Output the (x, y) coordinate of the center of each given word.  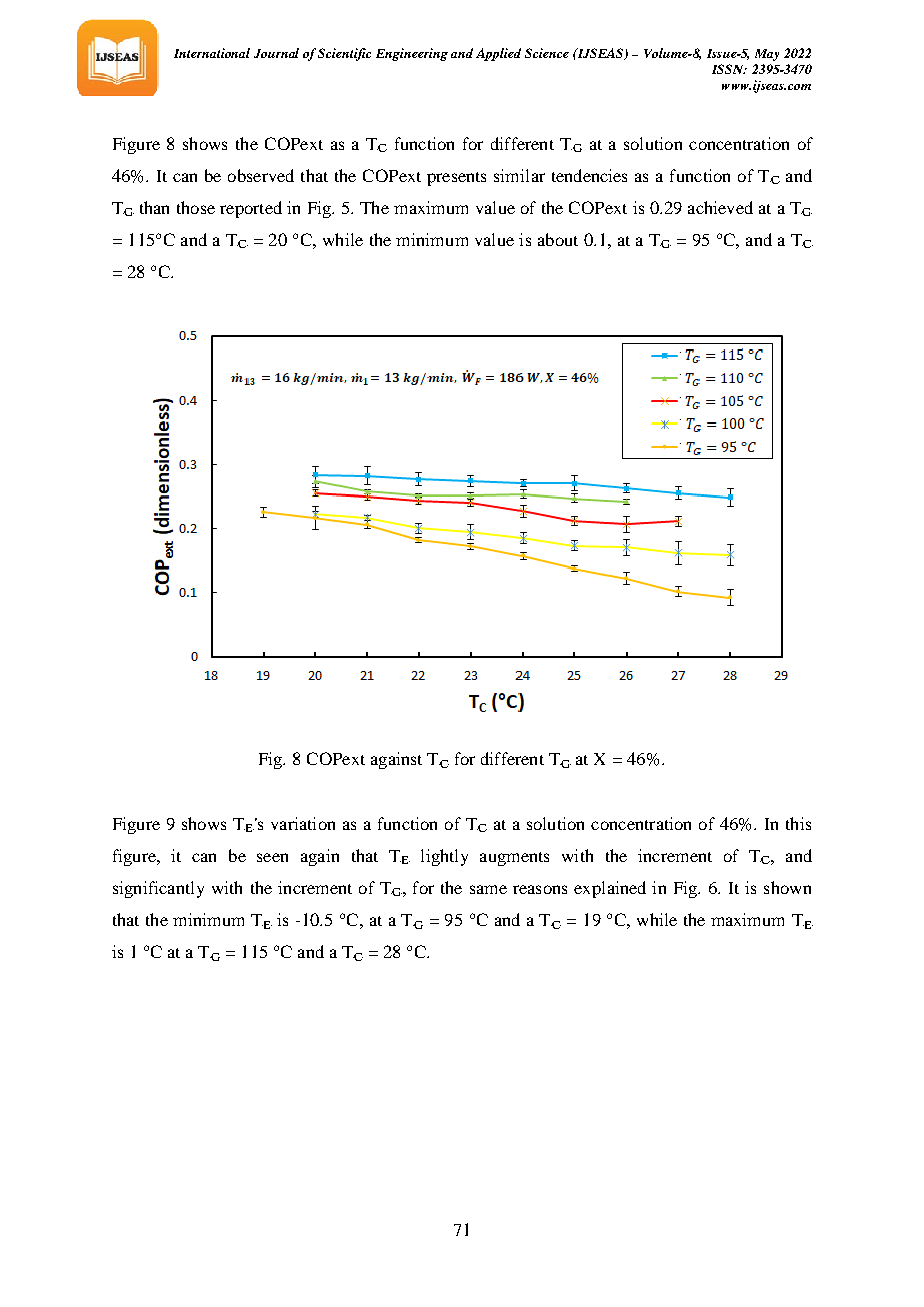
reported (251, 209)
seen (272, 857)
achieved (720, 207)
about (558, 239)
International (212, 53)
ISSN (729, 69)
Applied (498, 54)
